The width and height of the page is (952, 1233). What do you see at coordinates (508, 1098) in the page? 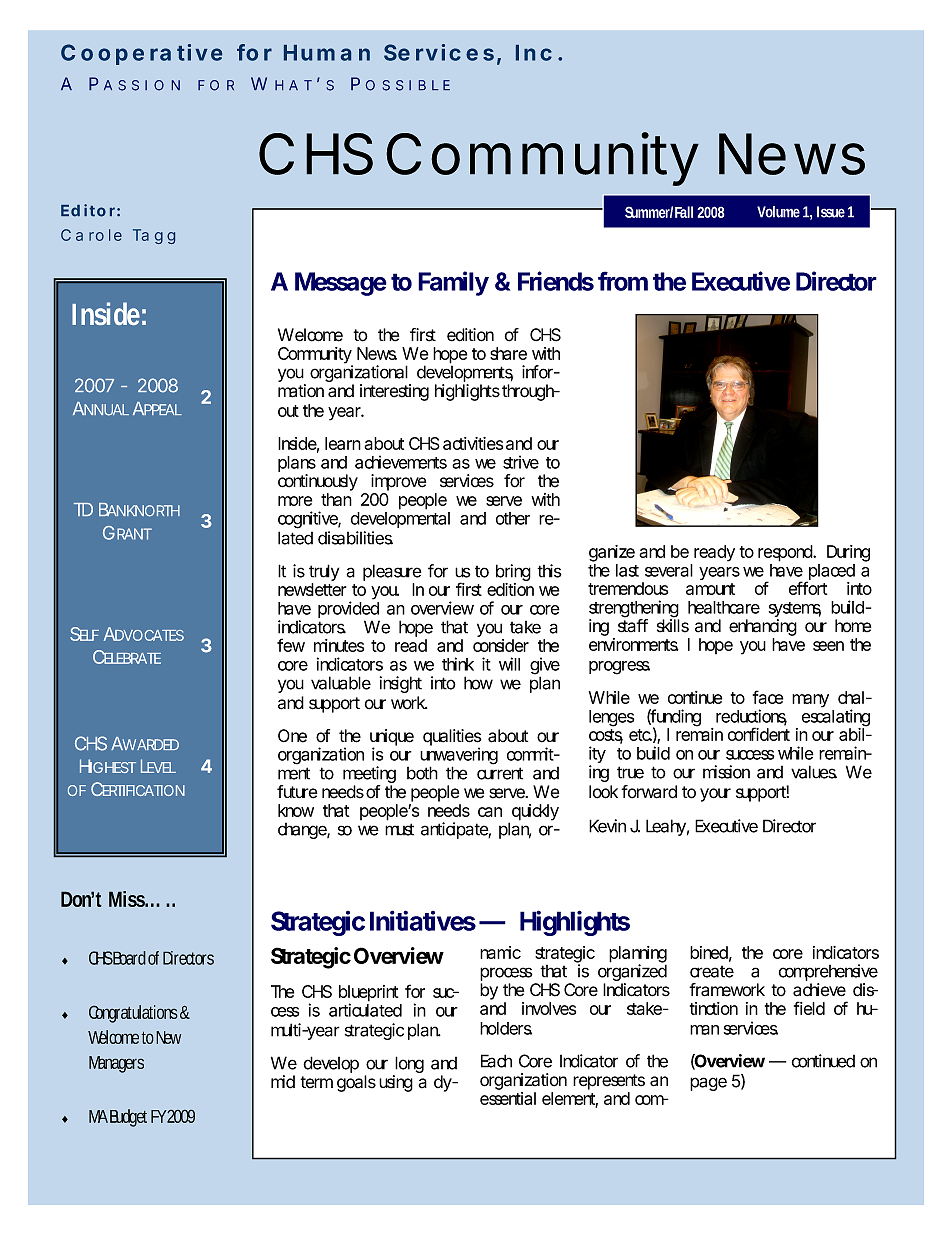
I see `essential` at bounding box center [508, 1098].
